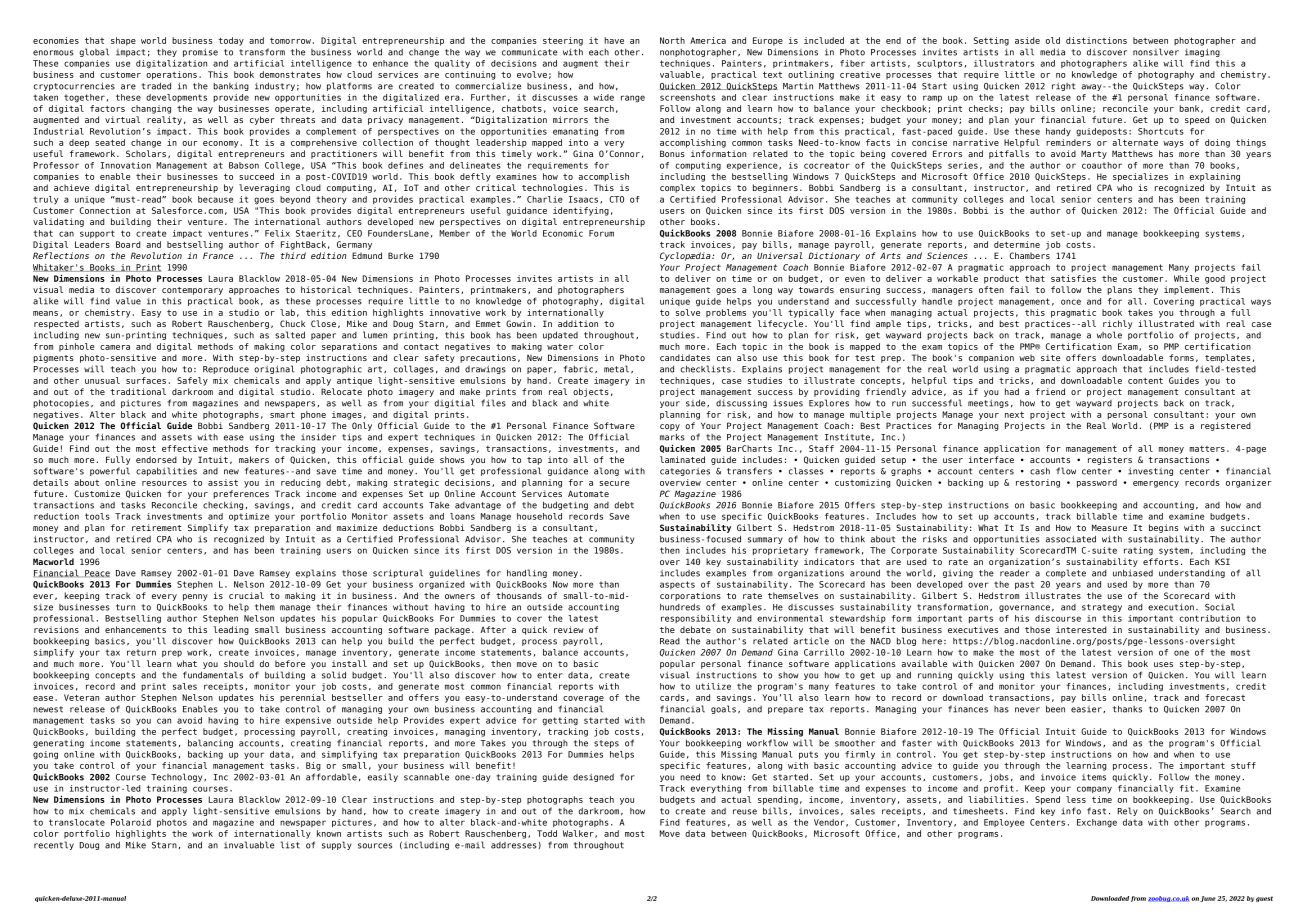 This screenshot has height=924, width=1308. What do you see at coordinates (1096, 40) in the screenshot?
I see `distinctions` at bounding box center [1096, 40].
